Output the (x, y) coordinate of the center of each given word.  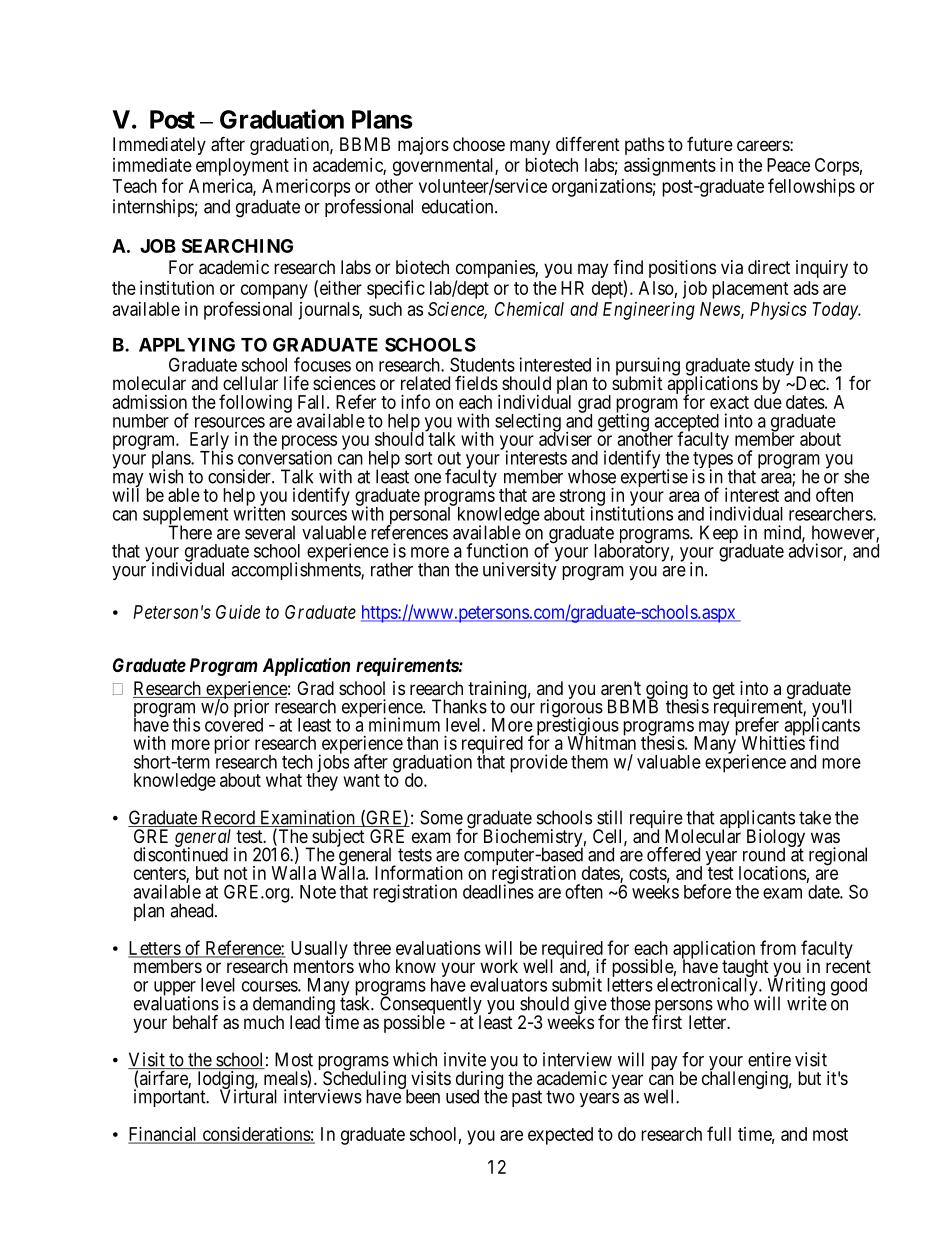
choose (479, 144)
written (259, 513)
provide (539, 763)
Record (228, 818)
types (712, 461)
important (171, 1097)
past (527, 1098)
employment (242, 167)
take (815, 817)
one (427, 478)
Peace (788, 165)
